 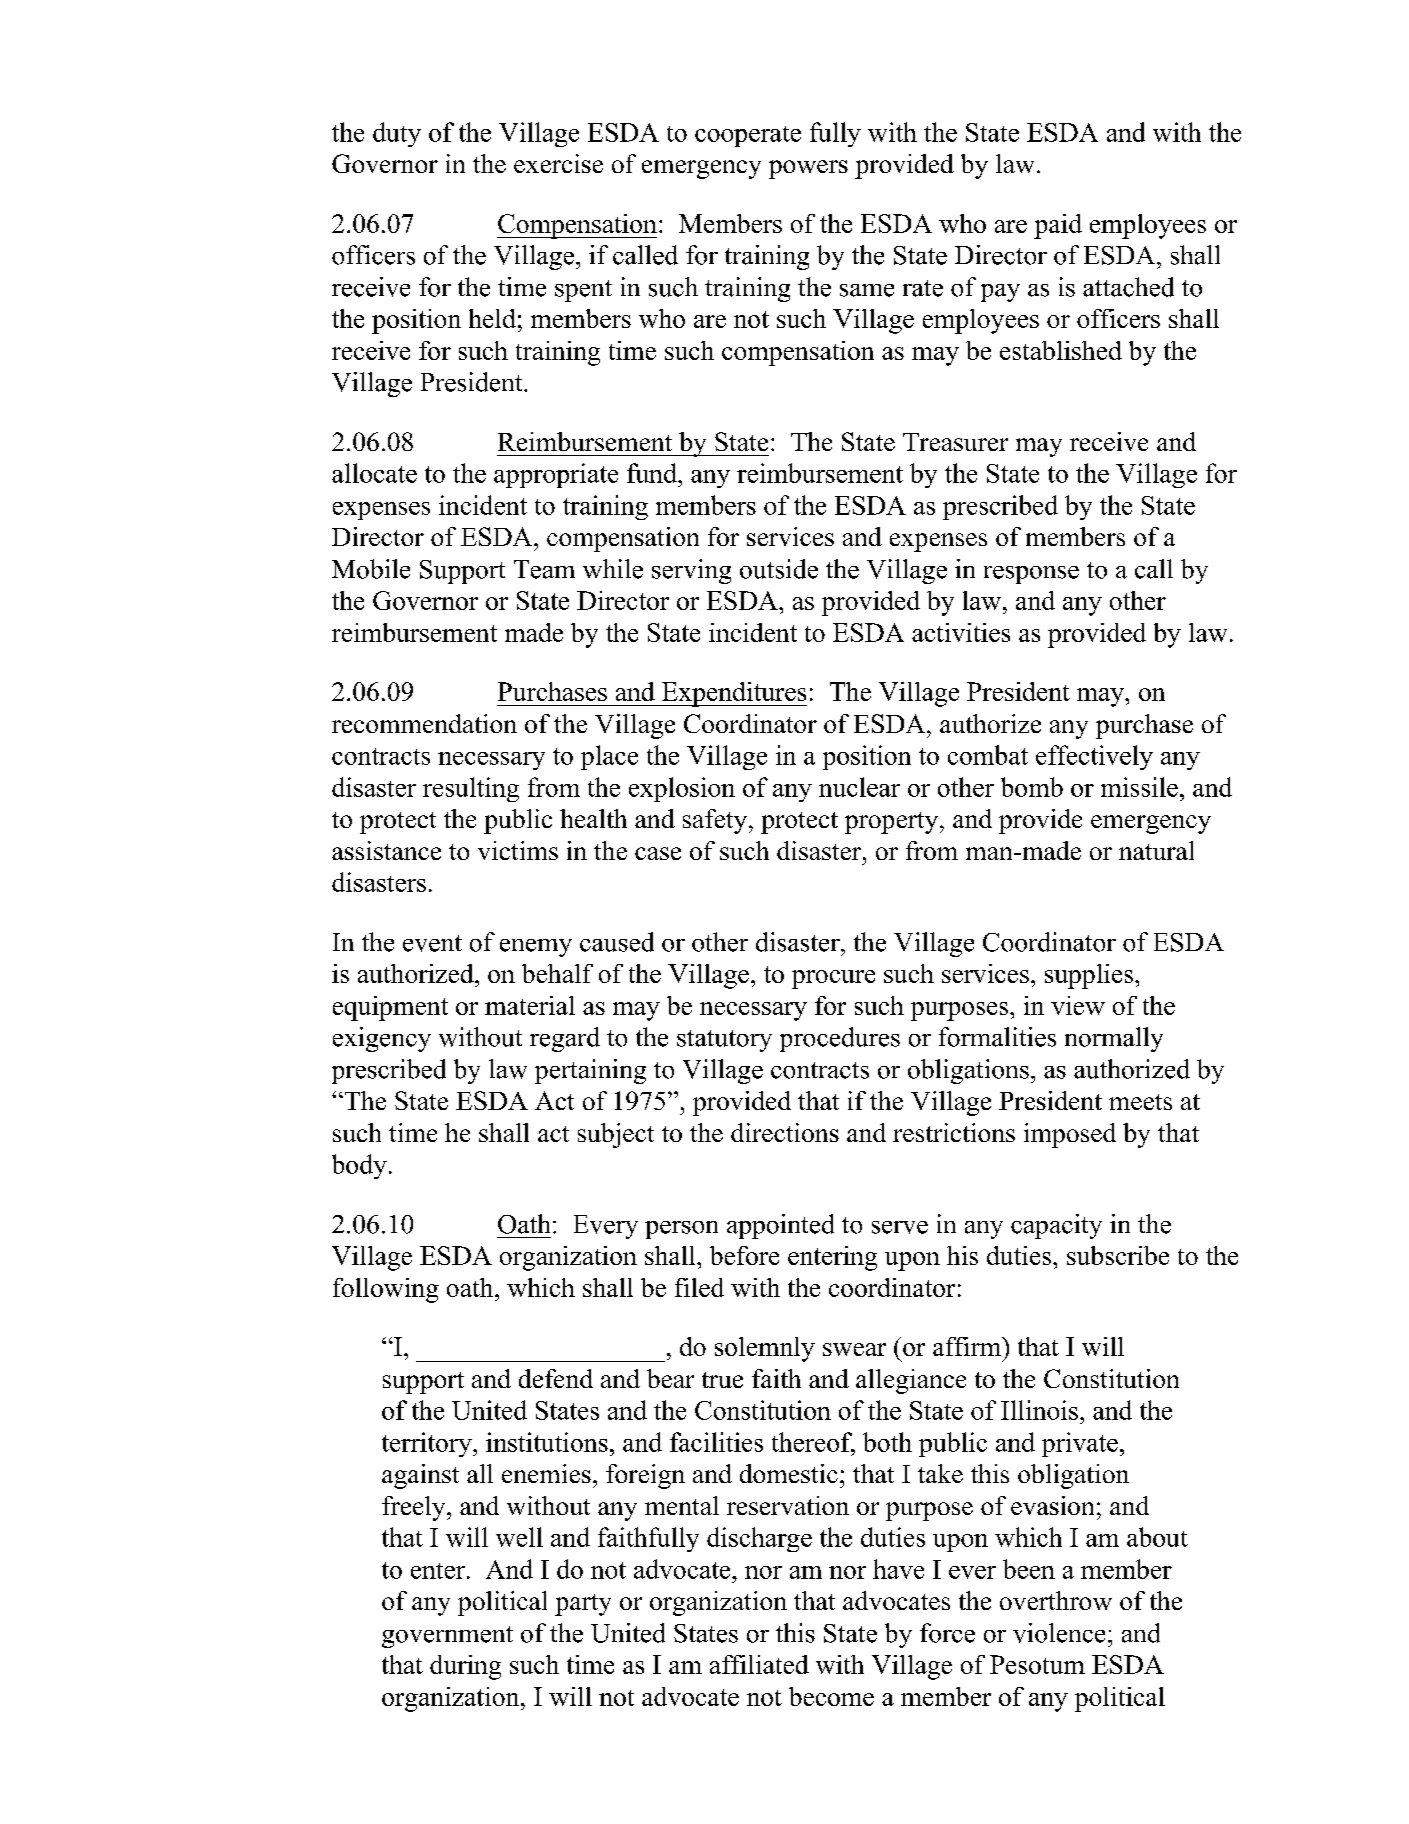 What do you see at coordinates (833, 979) in the screenshot?
I see `procure` at bounding box center [833, 979].
